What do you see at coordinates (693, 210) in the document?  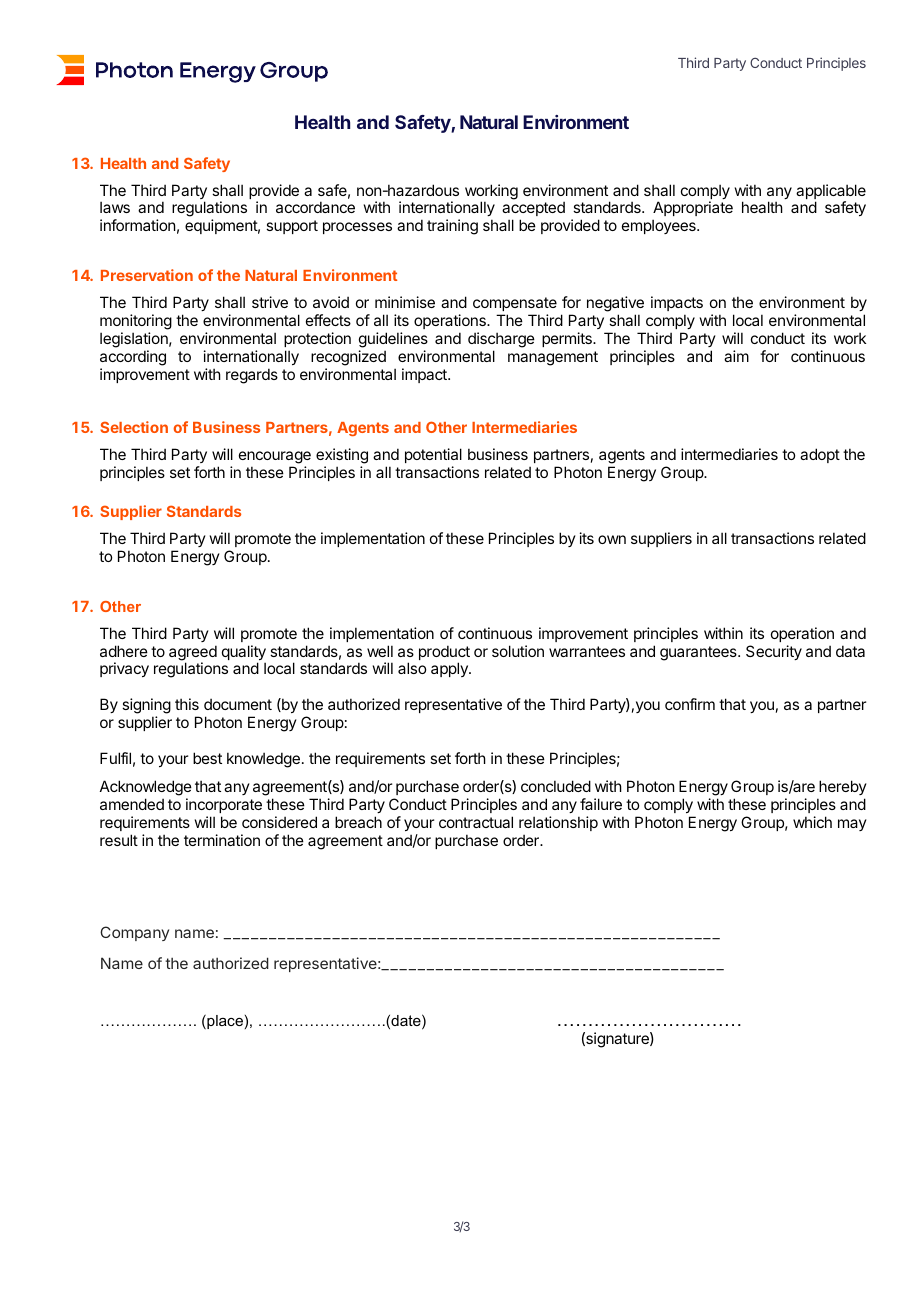 I see `Appropriate` at bounding box center [693, 210].
